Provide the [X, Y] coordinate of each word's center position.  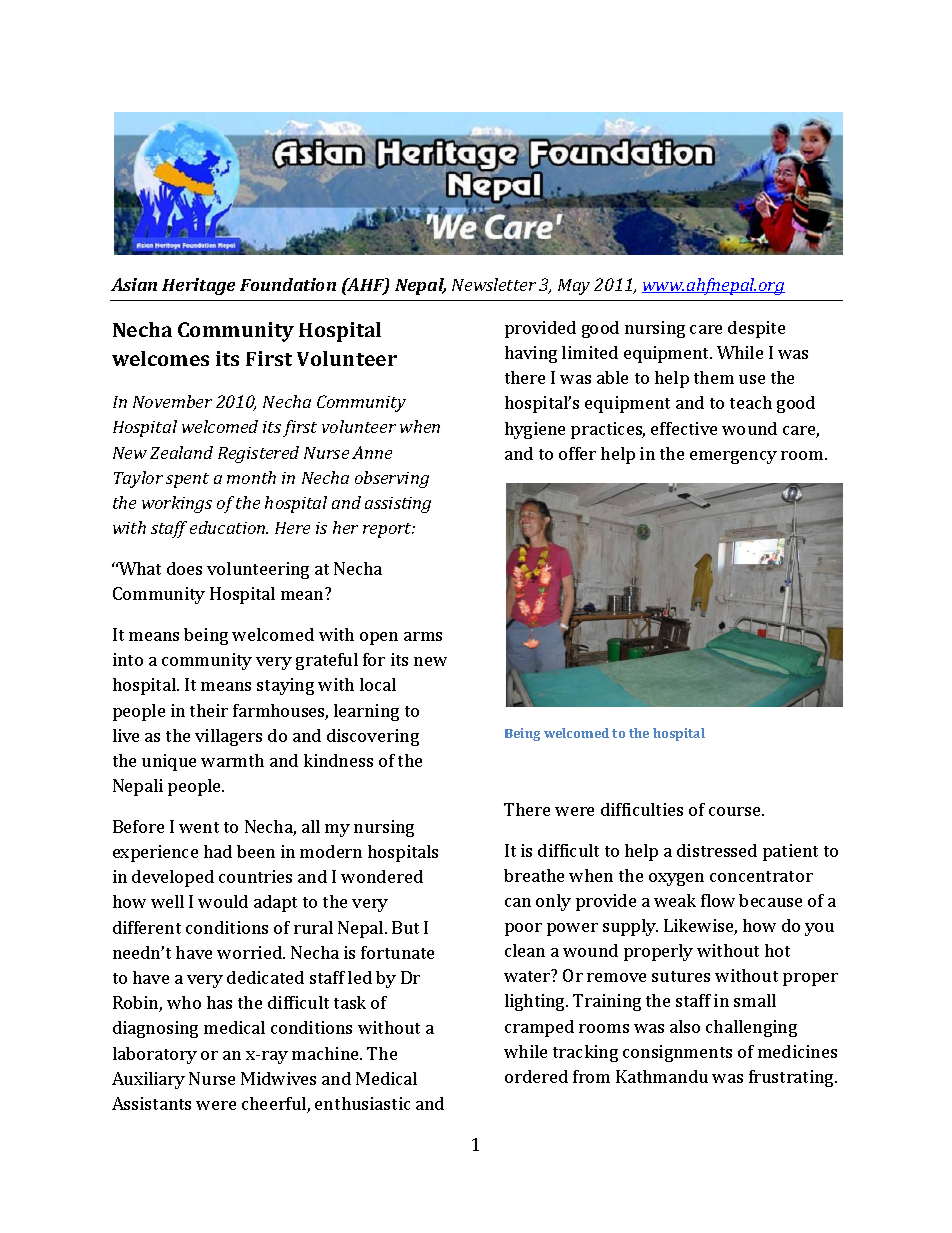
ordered [536, 1076]
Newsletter [494, 284]
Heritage [198, 286]
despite [756, 329]
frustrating [792, 1078]
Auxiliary [148, 1080]
